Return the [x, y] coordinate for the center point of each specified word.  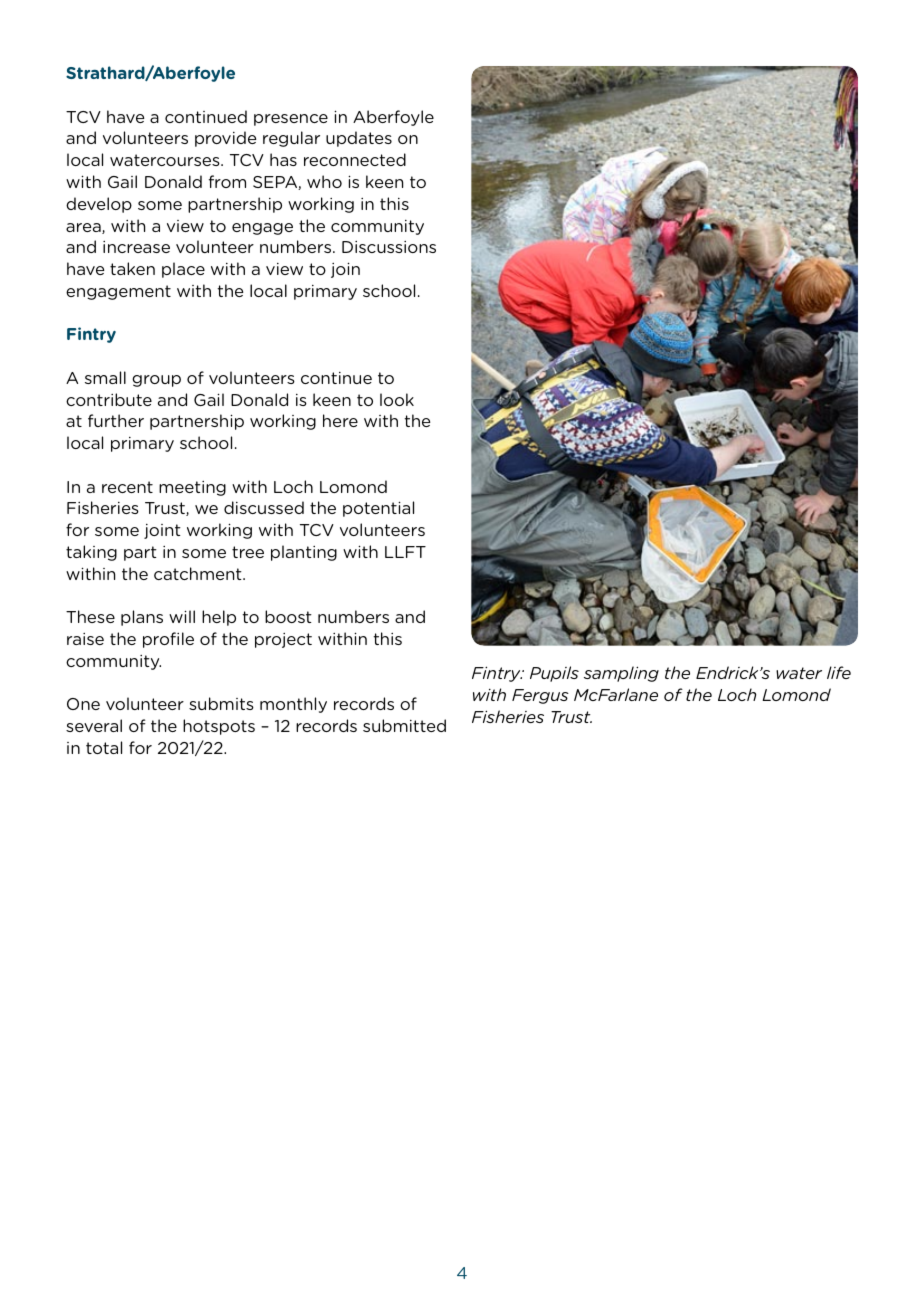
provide [225, 139]
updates [359, 139]
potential [378, 509]
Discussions [389, 247]
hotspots [219, 727]
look [397, 399]
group [156, 381]
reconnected [355, 159]
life [839, 672]
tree [248, 552]
